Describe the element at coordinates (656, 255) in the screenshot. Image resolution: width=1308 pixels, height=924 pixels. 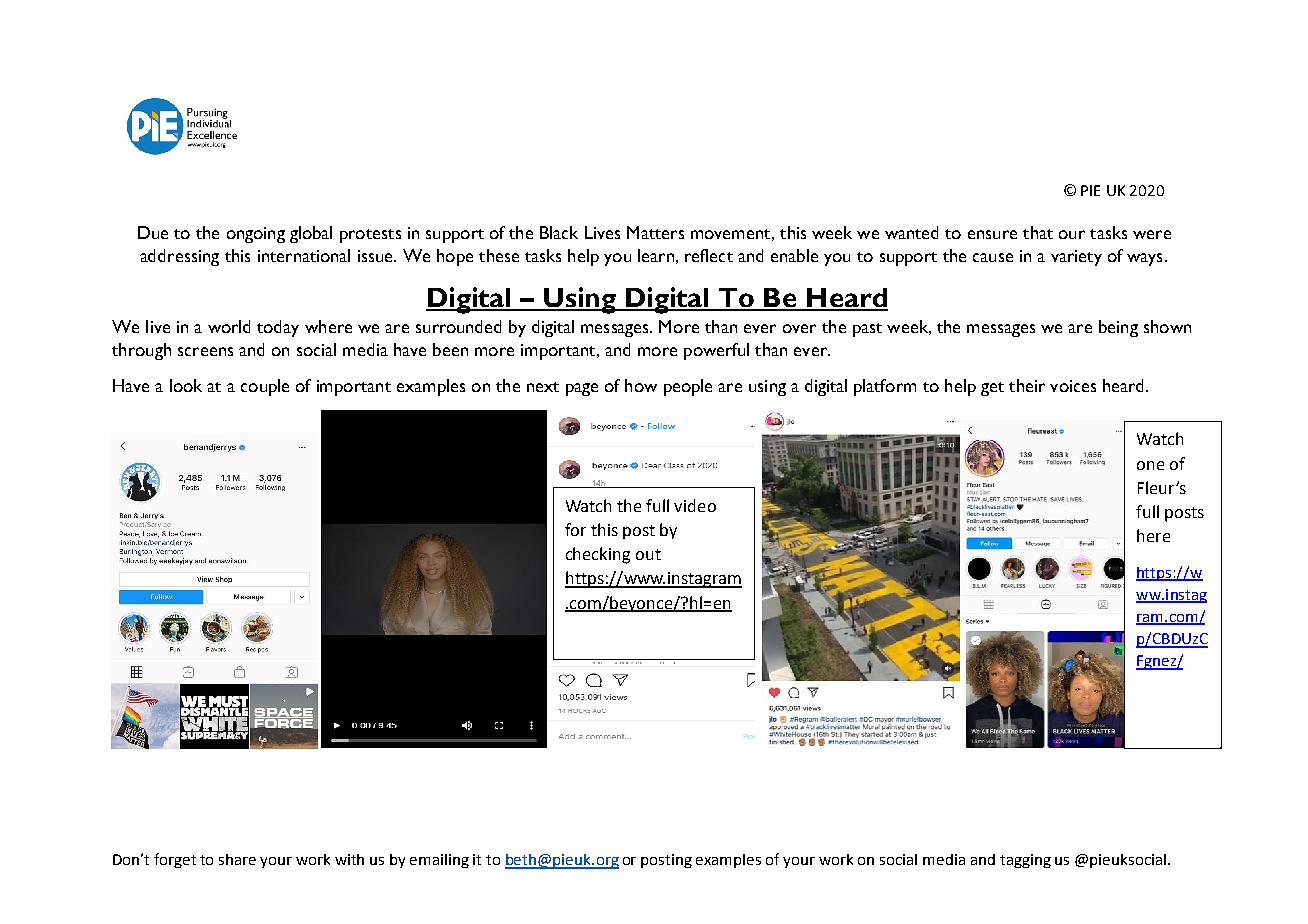
I see `learn` at that location.
